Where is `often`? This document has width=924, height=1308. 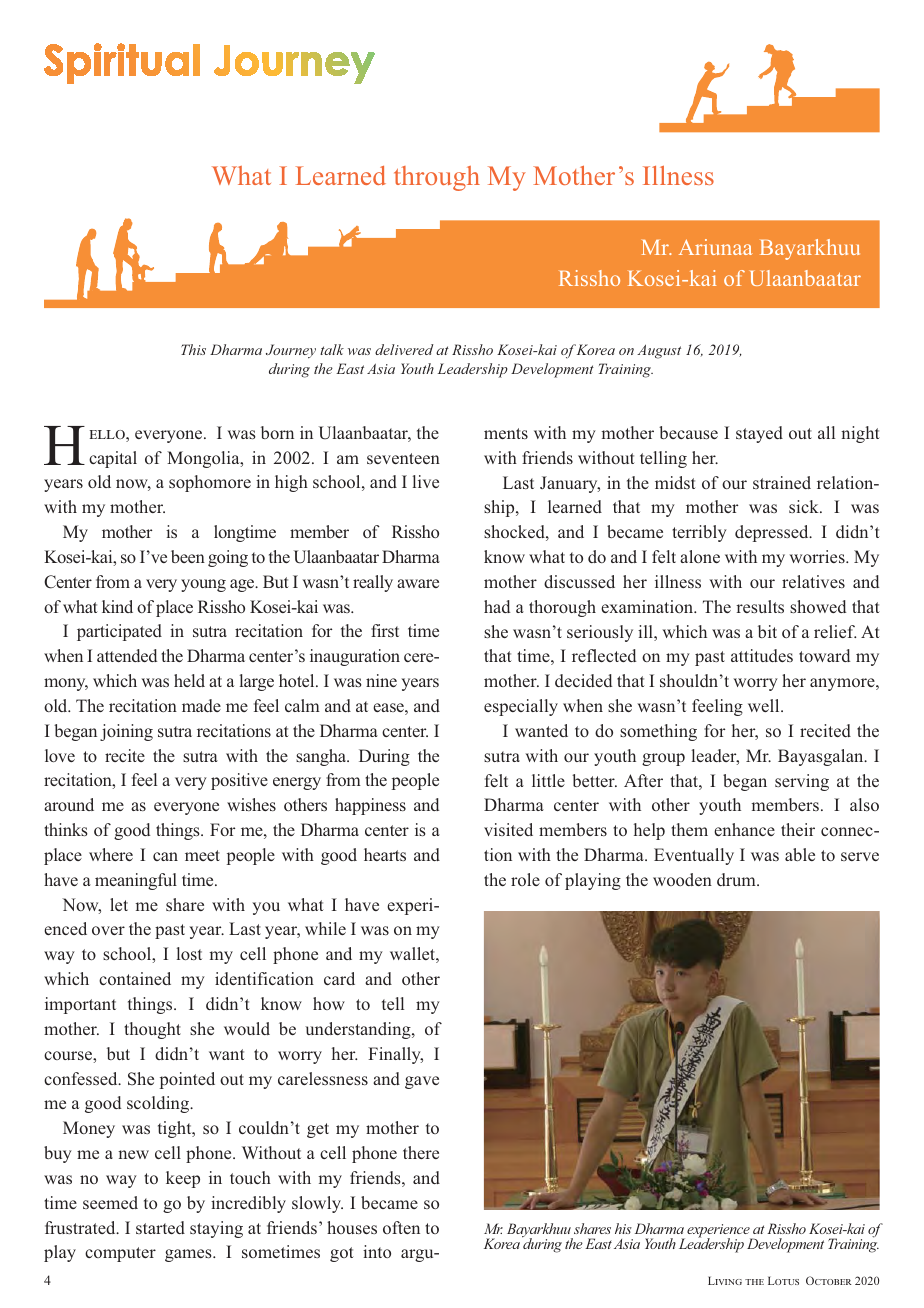 often is located at coordinates (401, 1227).
